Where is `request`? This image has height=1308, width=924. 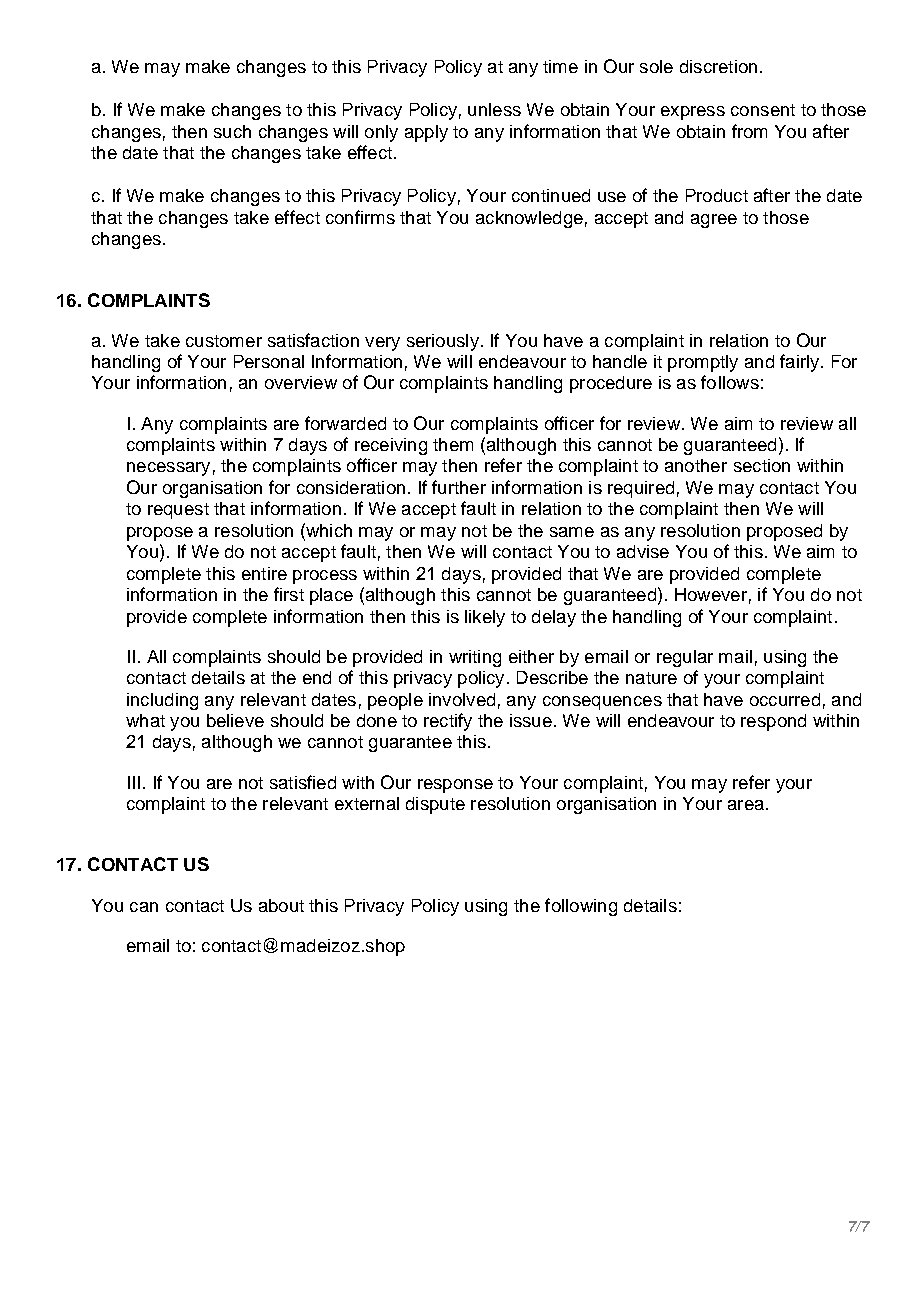 request is located at coordinates (178, 511).
